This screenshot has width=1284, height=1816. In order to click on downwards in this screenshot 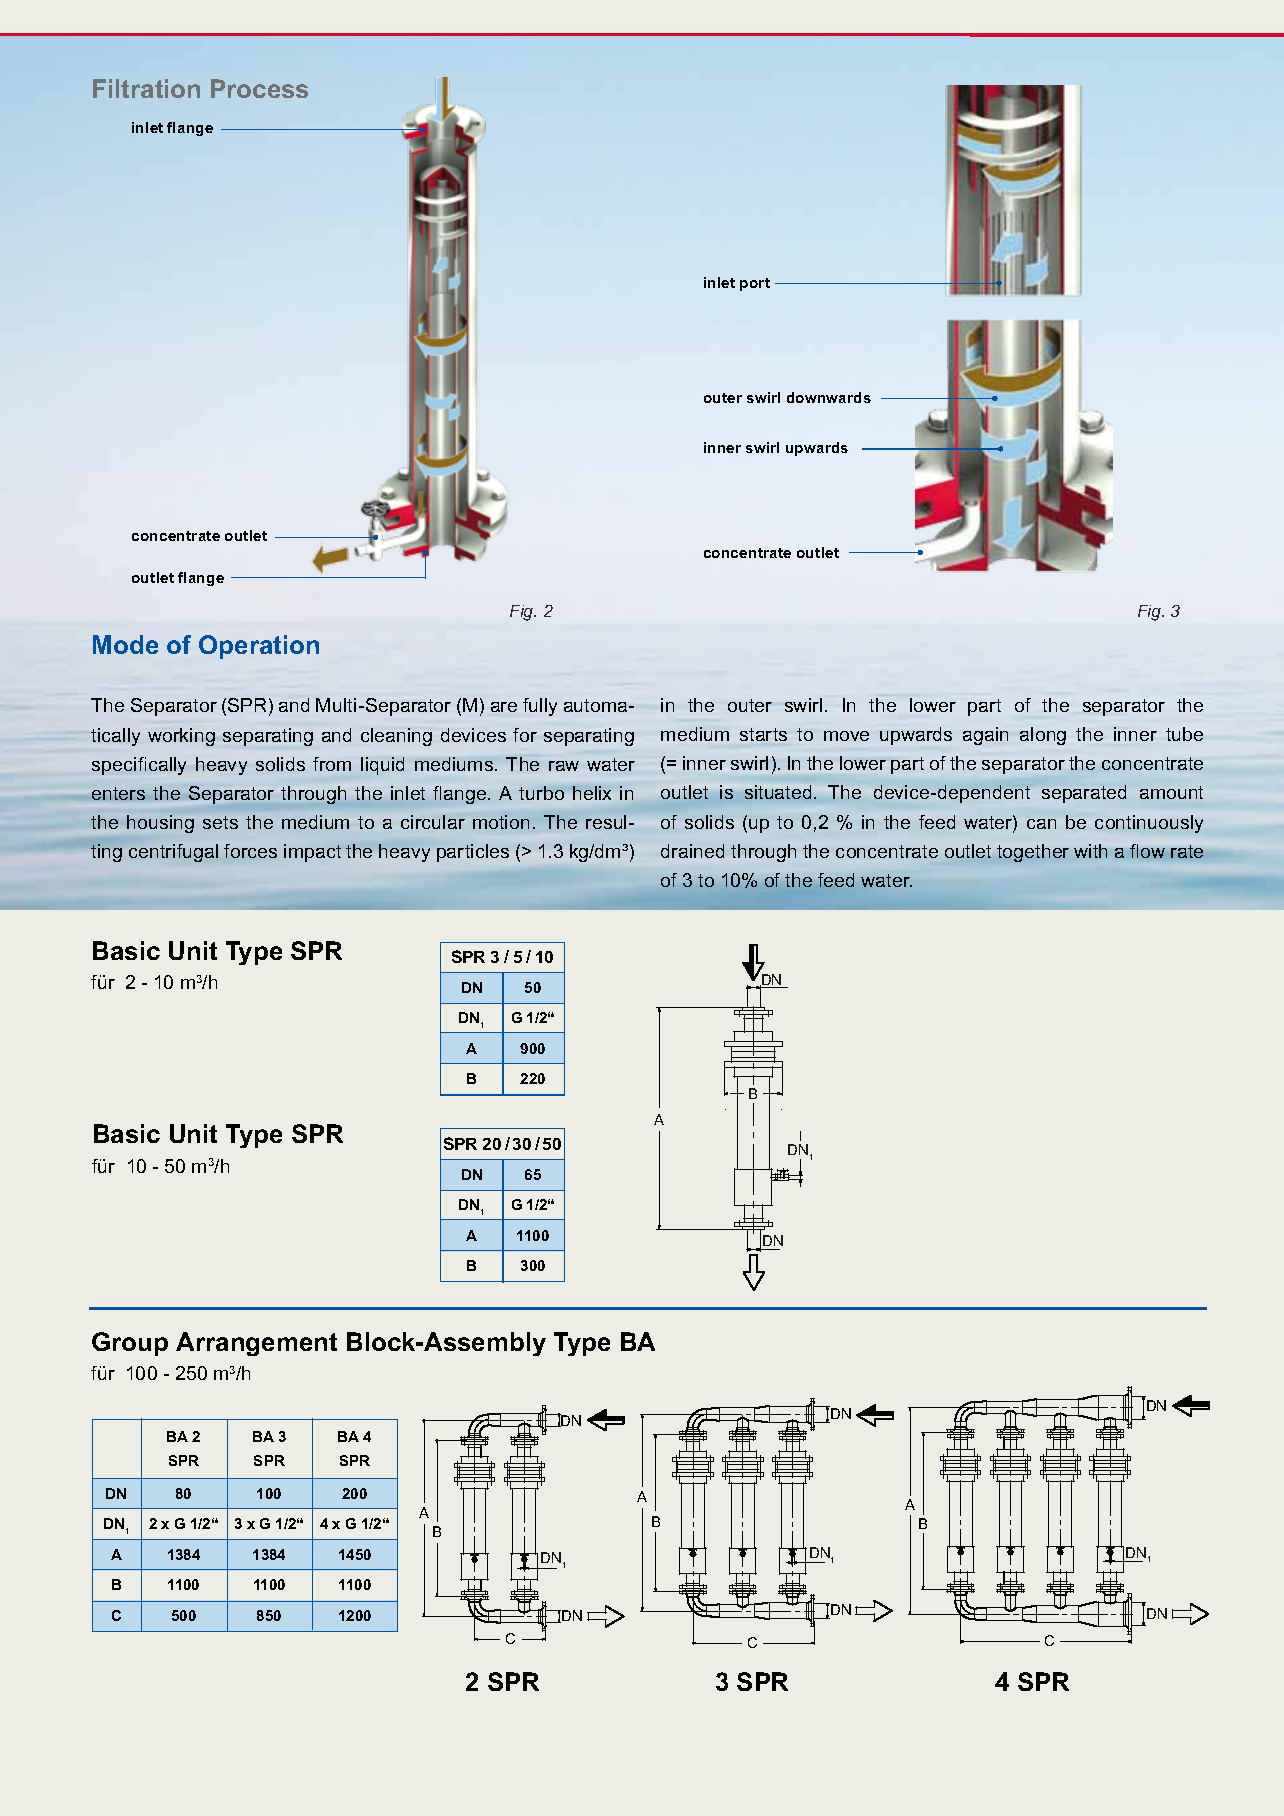, I will do `click(829, 397)`.
